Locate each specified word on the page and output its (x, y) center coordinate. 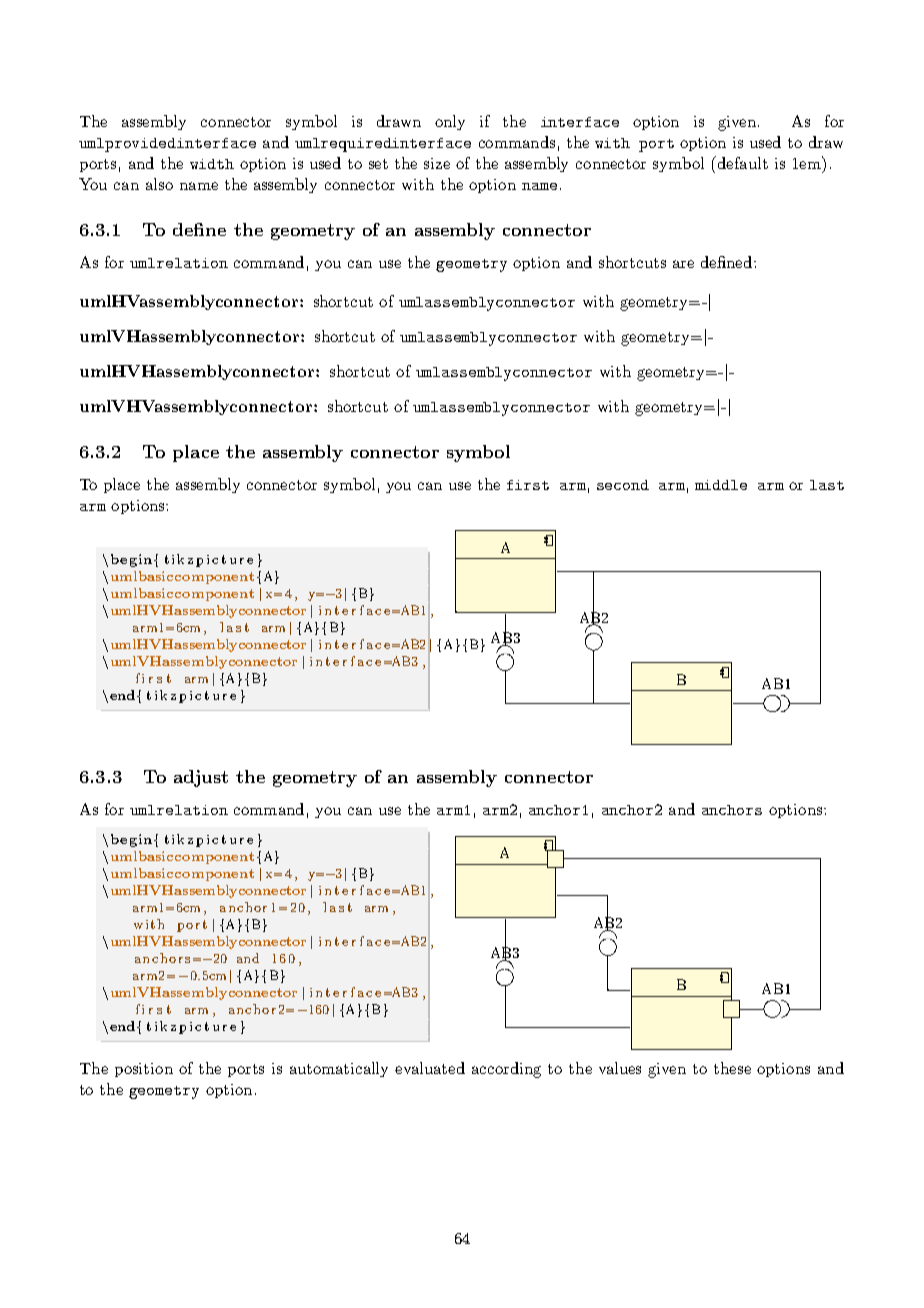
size (437, 163)
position (144, 1070)
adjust (201, 778)
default (741, 162)
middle (721, 485)
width (212, 164)
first (528, 485)
